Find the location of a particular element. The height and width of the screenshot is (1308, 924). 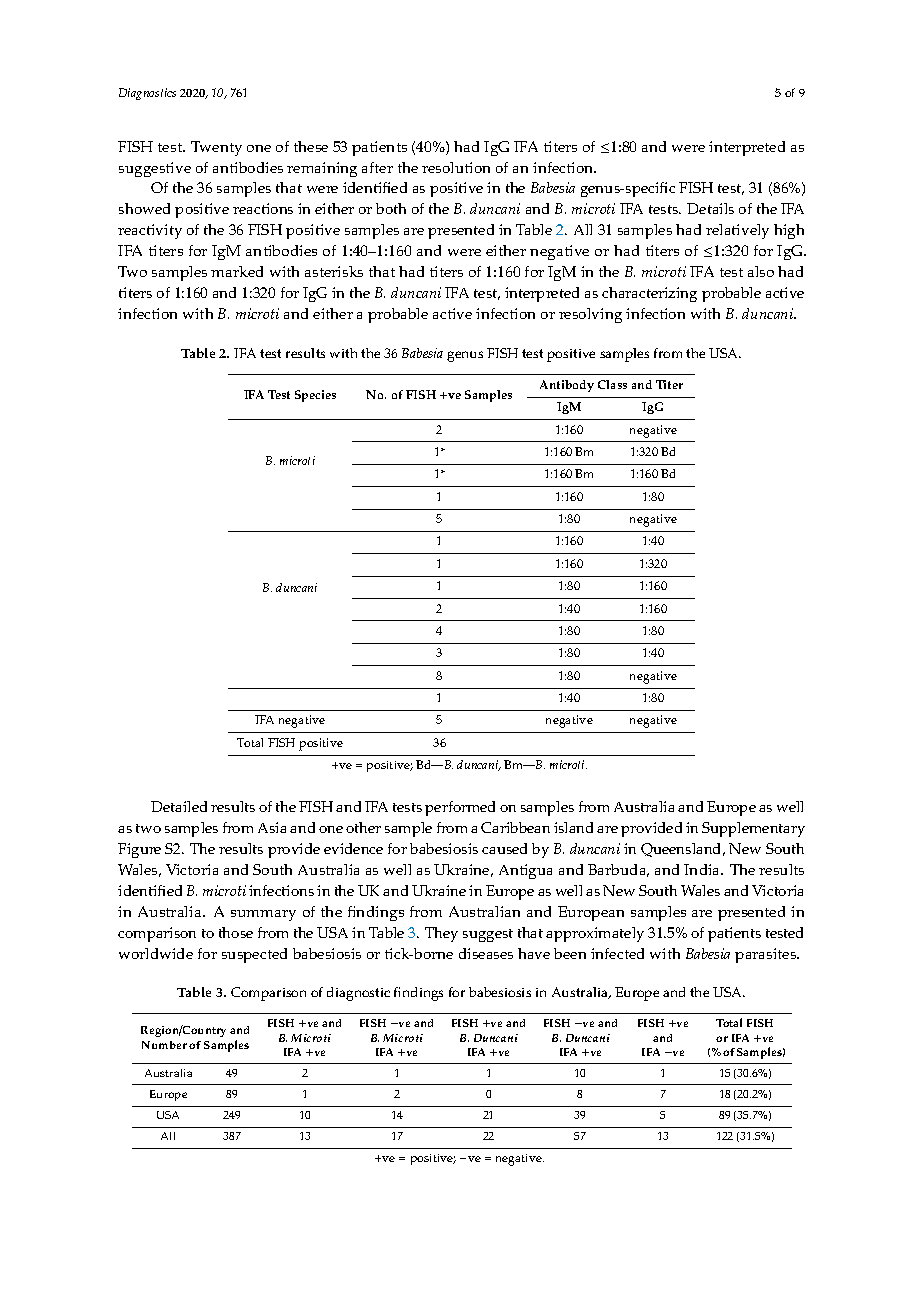

Details is located at coordinates (710, 208).
